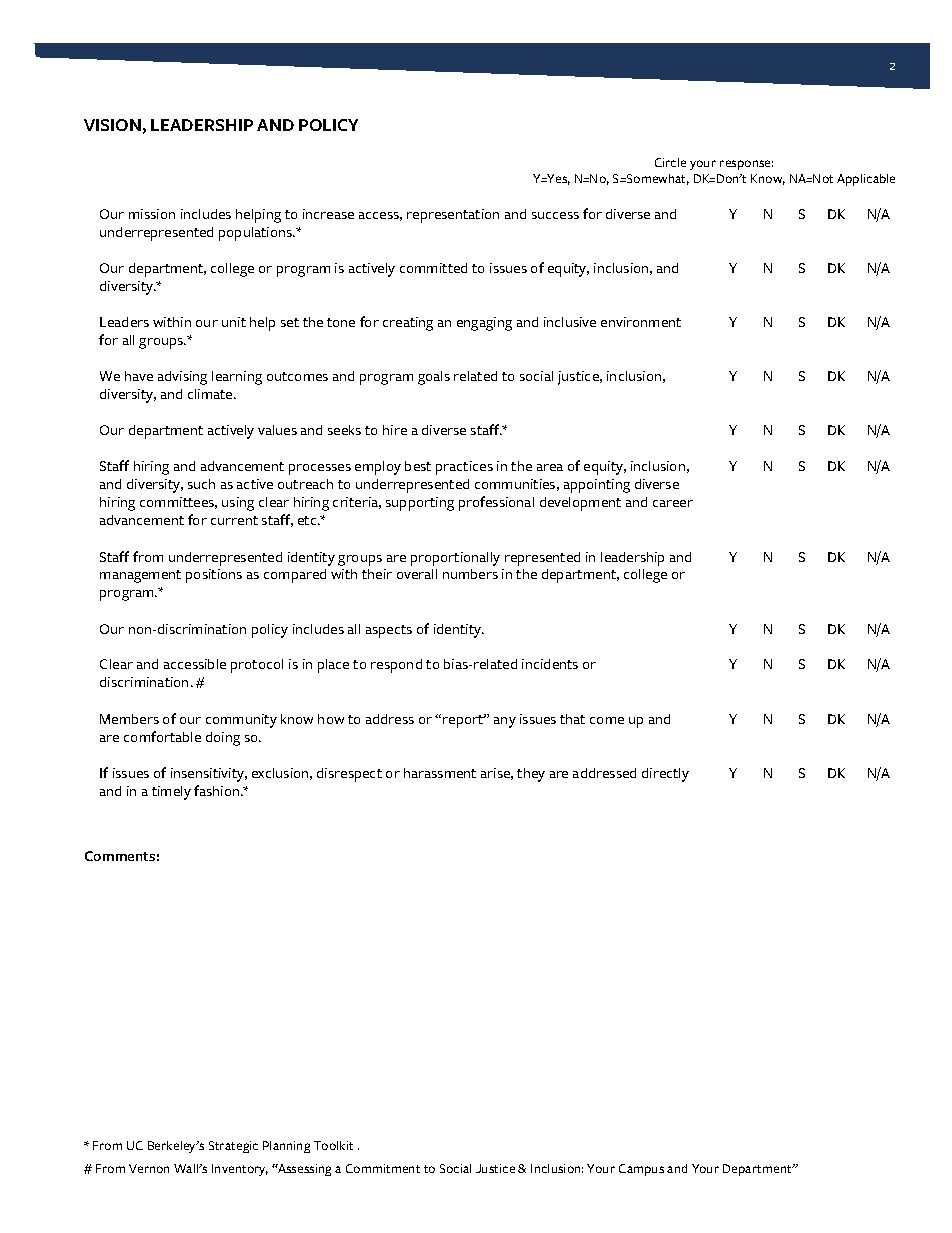 The height and width of the screenshot is (1233, 952). I want to click on directly, so click(665, 775).
